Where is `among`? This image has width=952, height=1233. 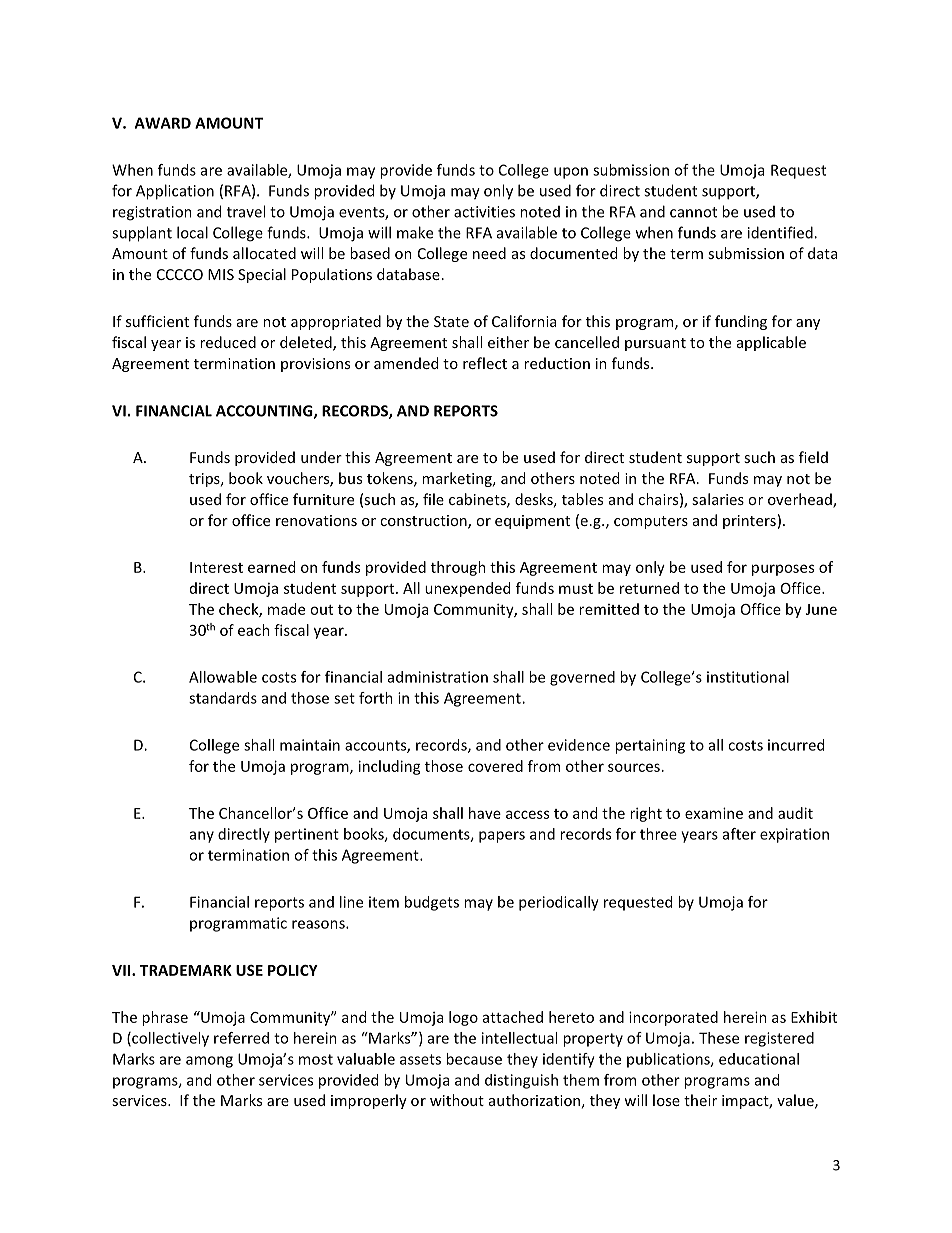 among is located at coordinates (209, 1062).
